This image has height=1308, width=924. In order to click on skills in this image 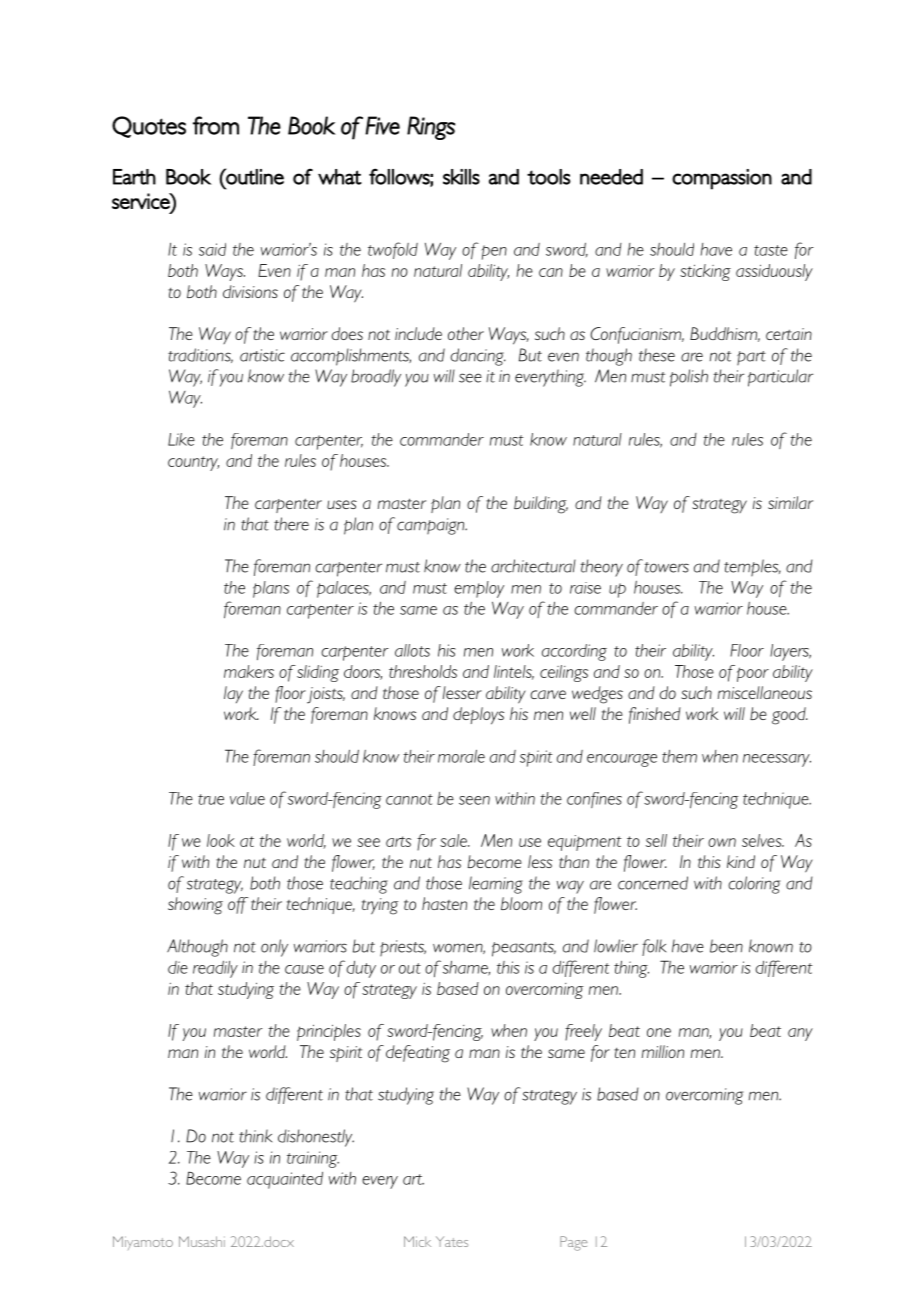, I will do `click(461, 177)`.
